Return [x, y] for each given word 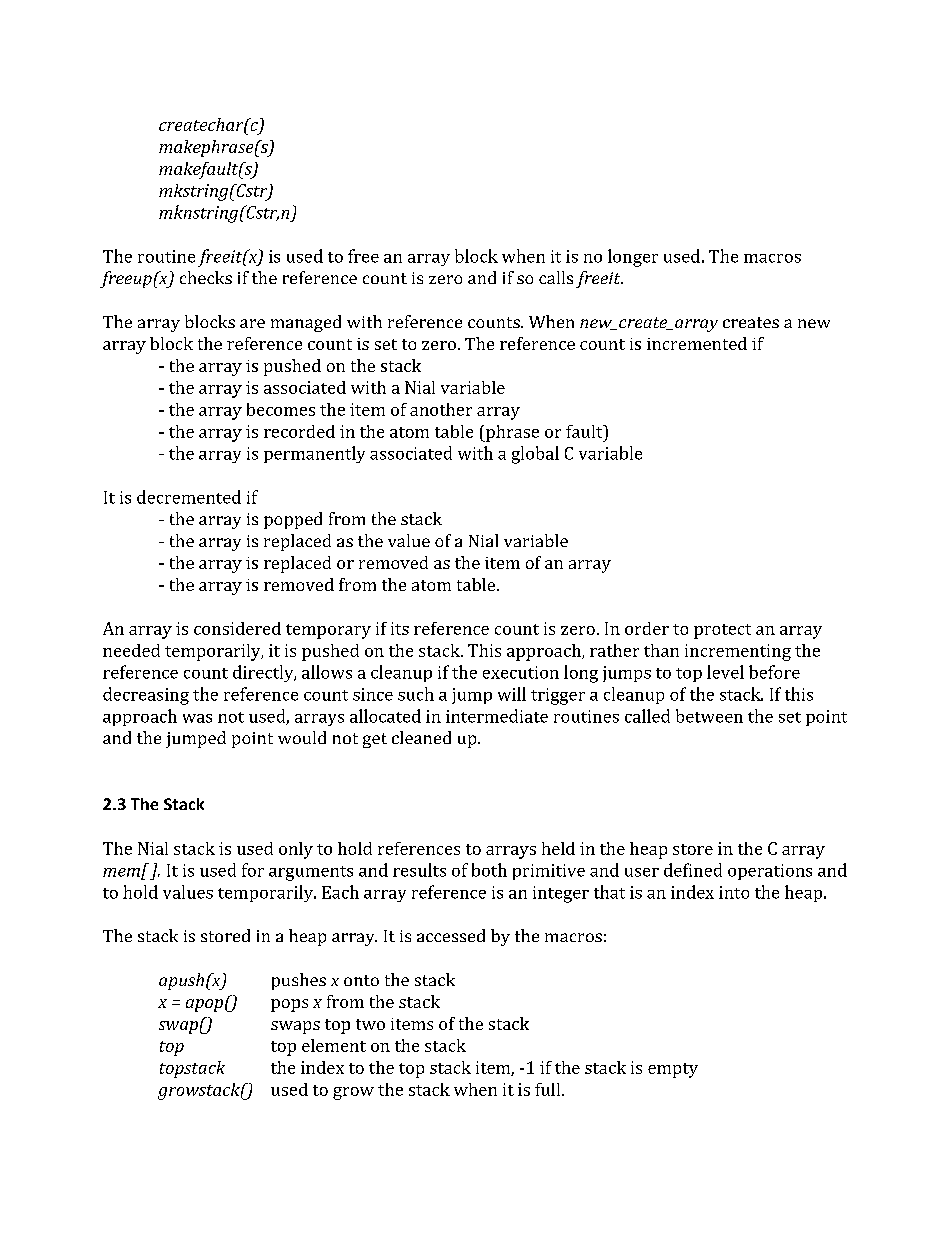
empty [673, 1070]
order [647, 628]
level [725, 672]
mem [122, 873]
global [535, 455]
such [416, 694]
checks [206, 277]
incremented [697, 343]
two [370, 1024]
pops [289, 1005]
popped [293, 520]
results [419, 870]
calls [556, 277]
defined [693, 870]
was [197, 718]
